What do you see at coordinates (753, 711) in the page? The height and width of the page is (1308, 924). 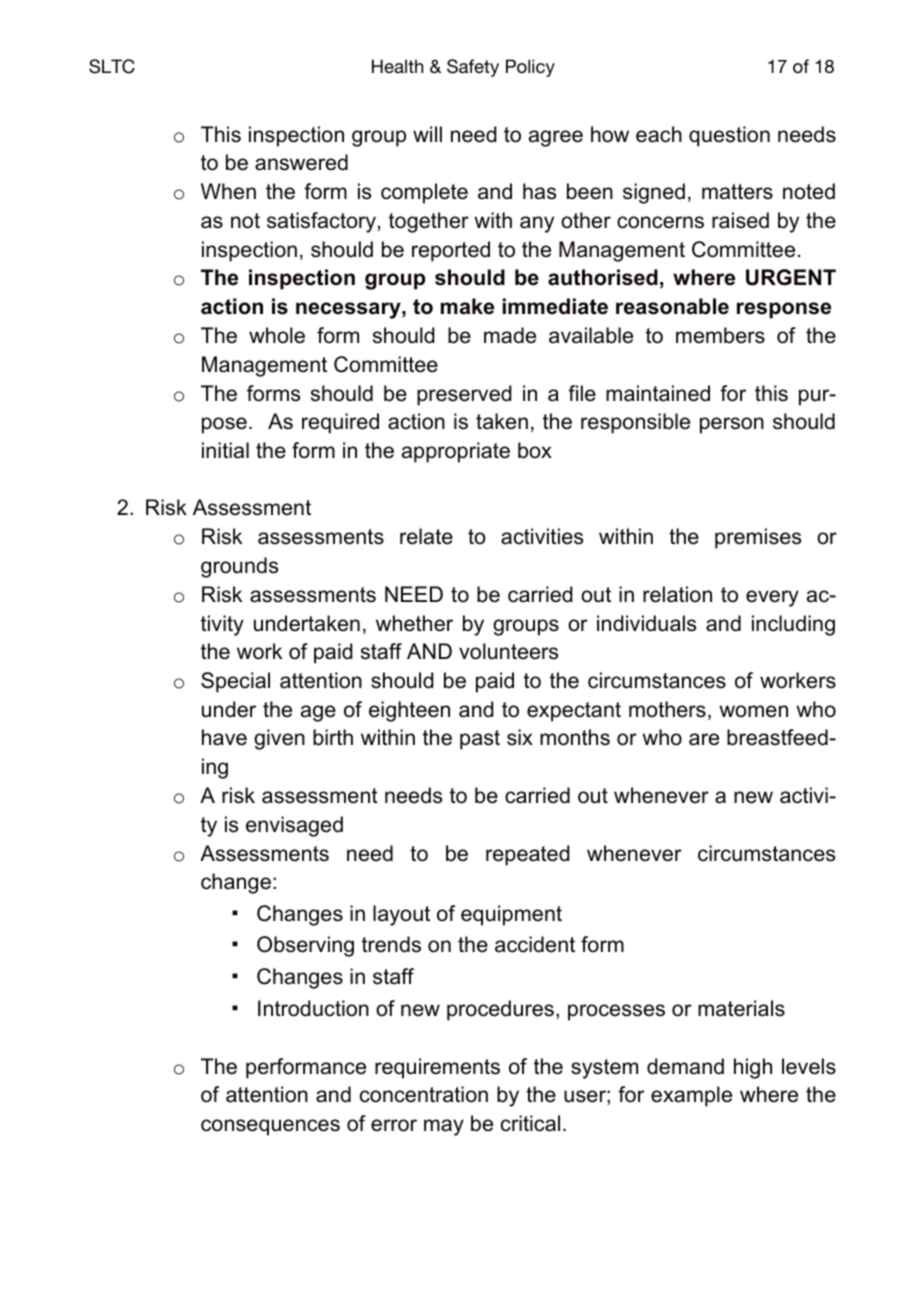 I see `women` at bounding box center [753, 711].
